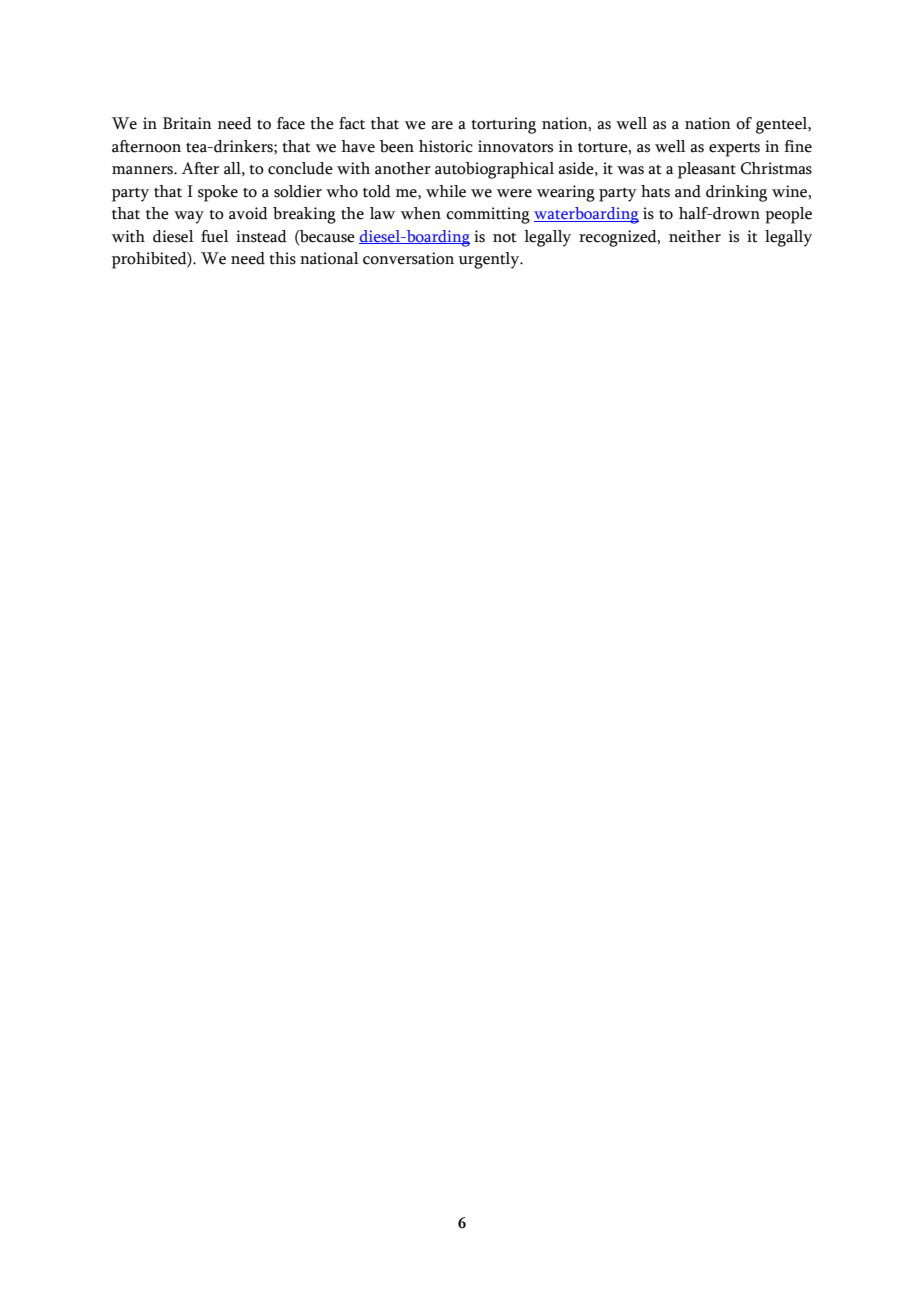  What do you see at coordinates (218, 193) in the page?
I see `spoke` at bounding box center [218, 193].
